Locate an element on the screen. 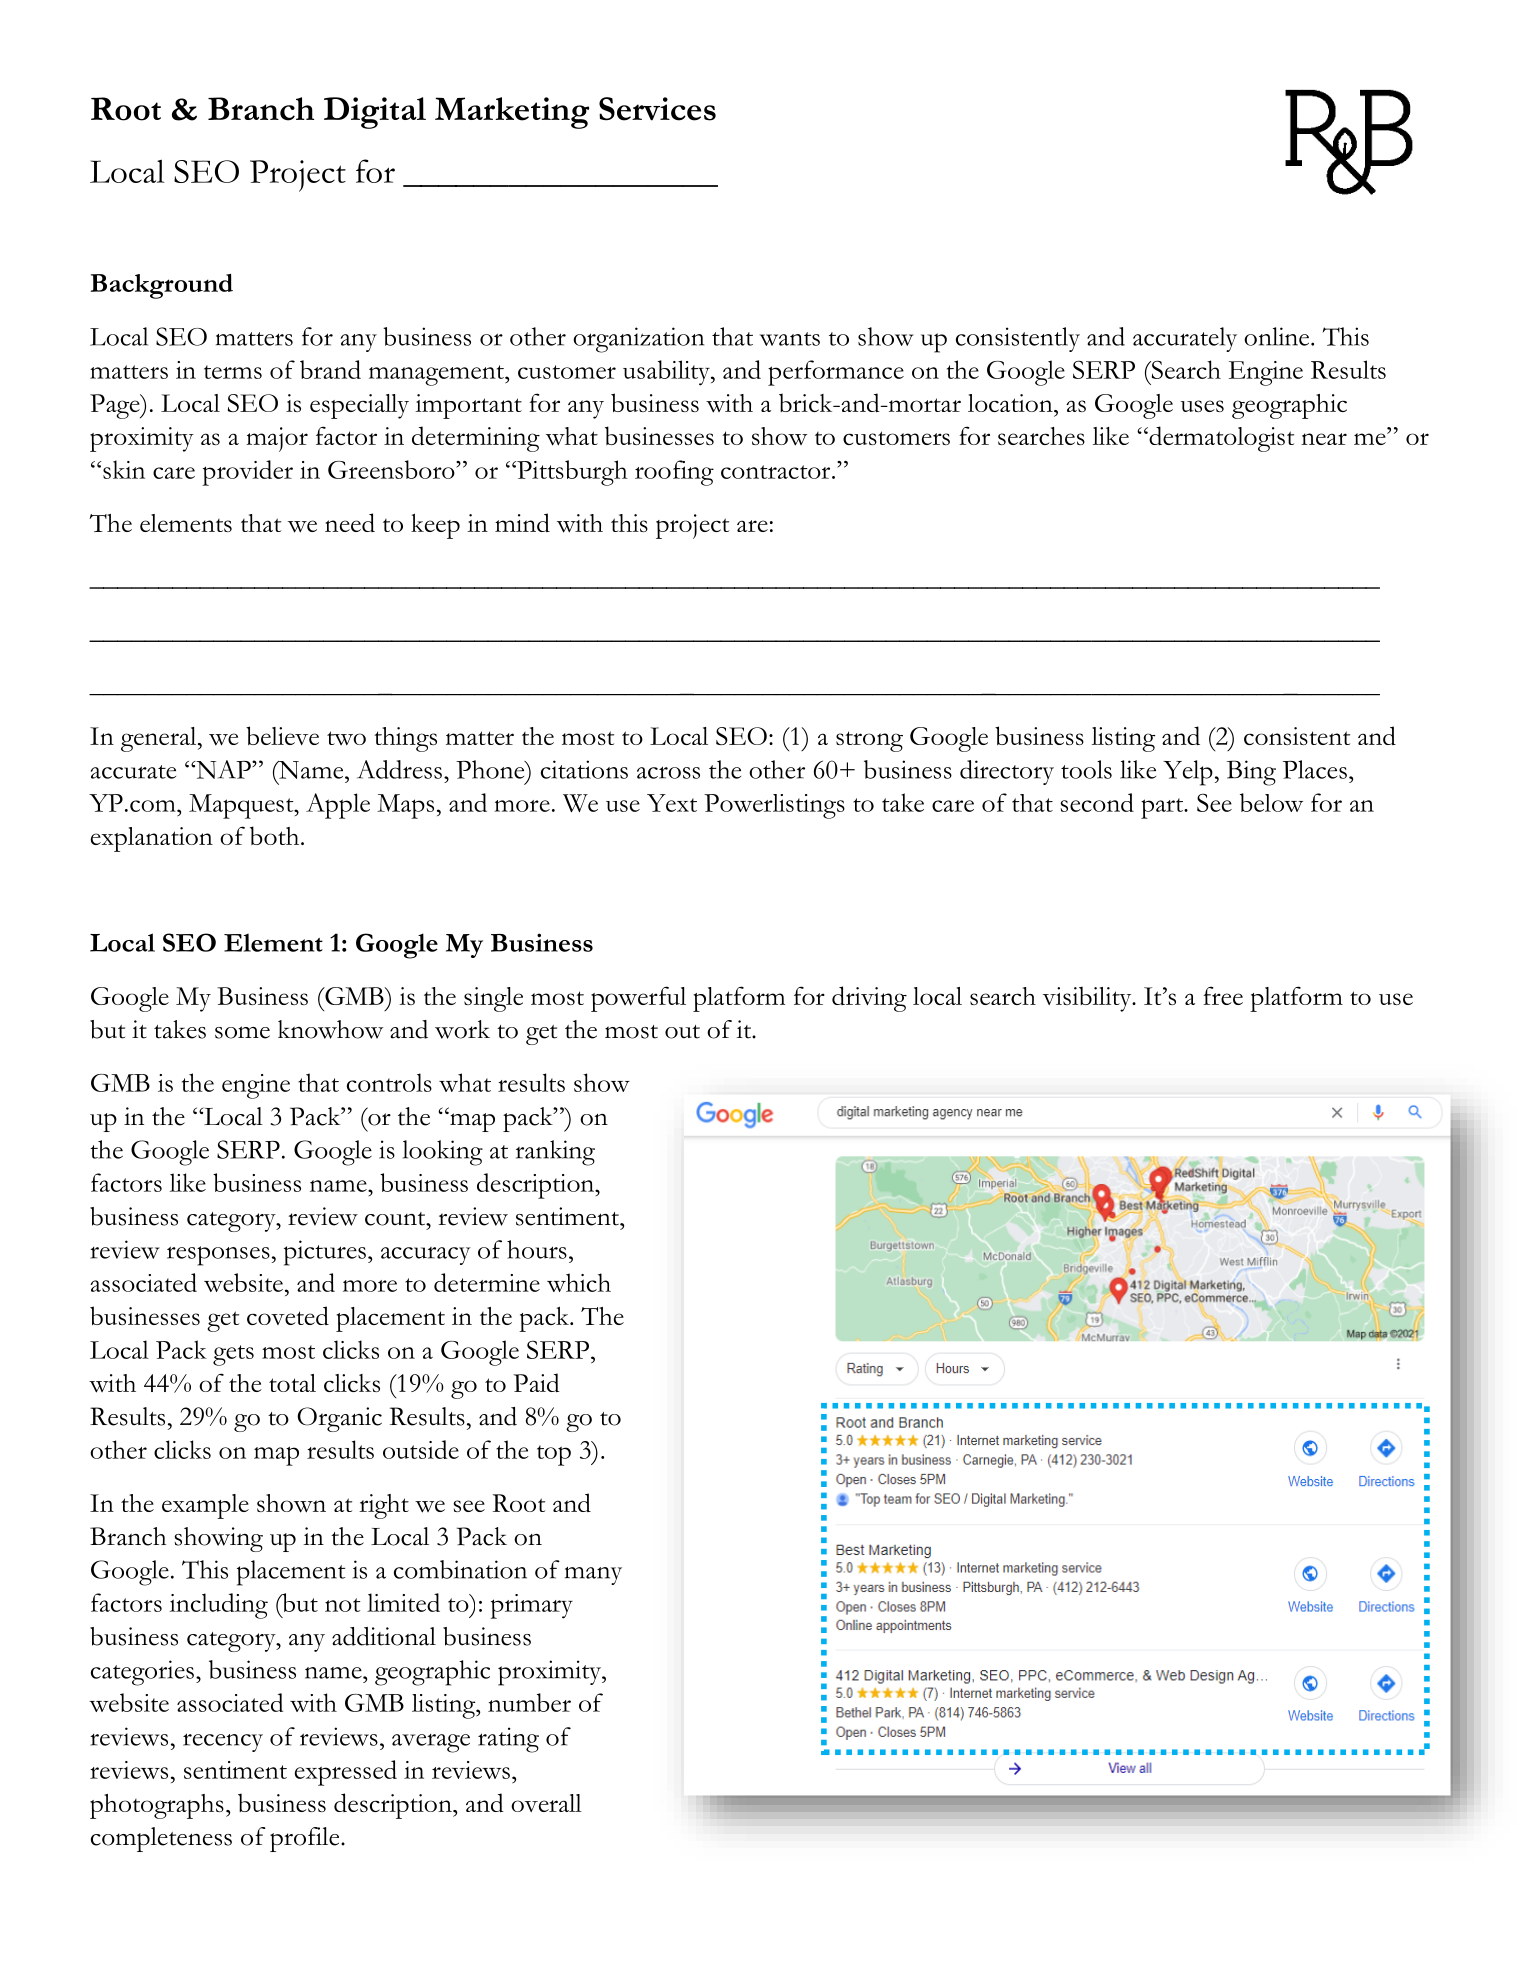  some is located at coordinates (242, 1032).
